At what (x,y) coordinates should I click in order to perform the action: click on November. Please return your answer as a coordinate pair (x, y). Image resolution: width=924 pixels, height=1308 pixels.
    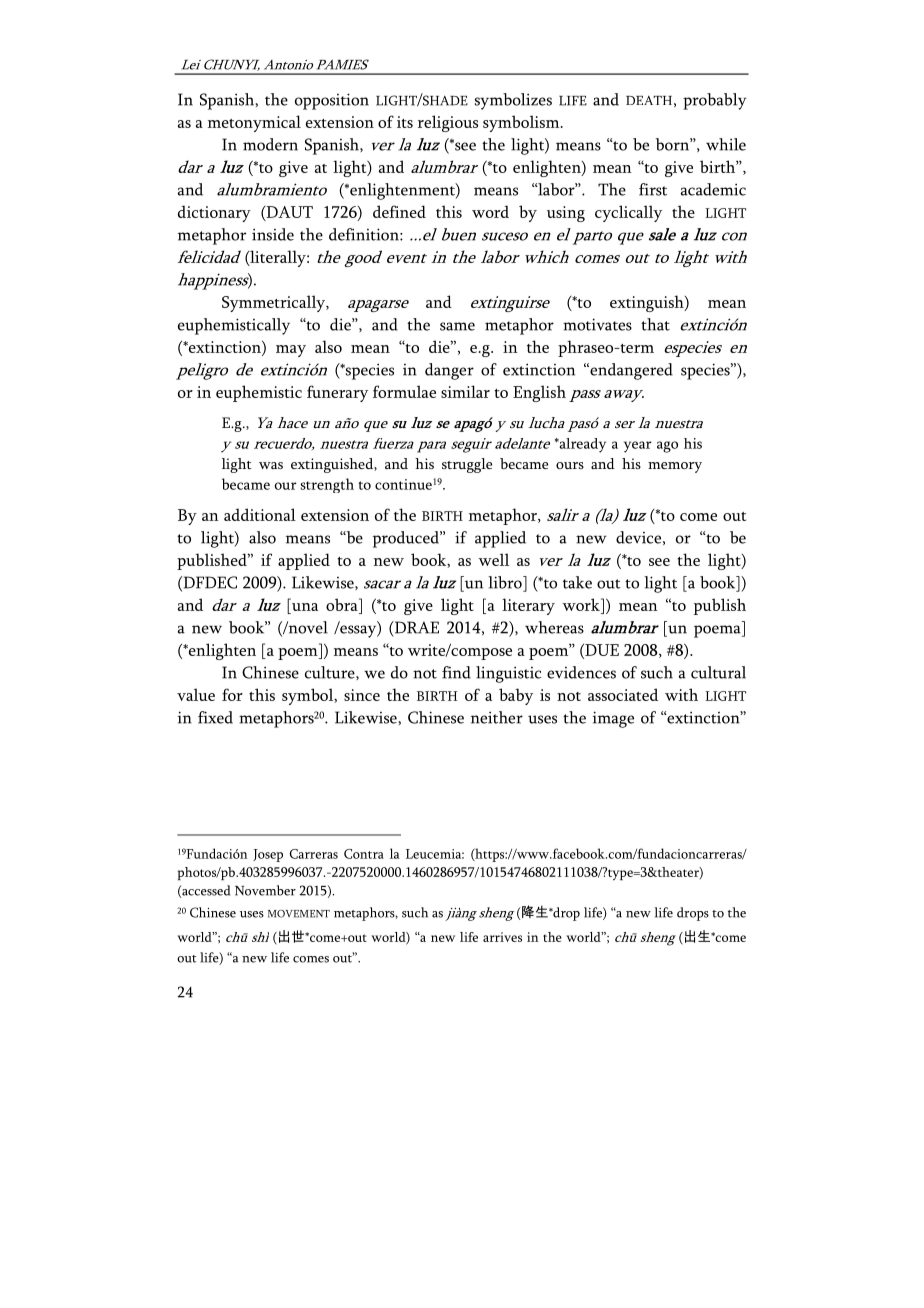
    Looking at the image, I should click on (265, 890).
